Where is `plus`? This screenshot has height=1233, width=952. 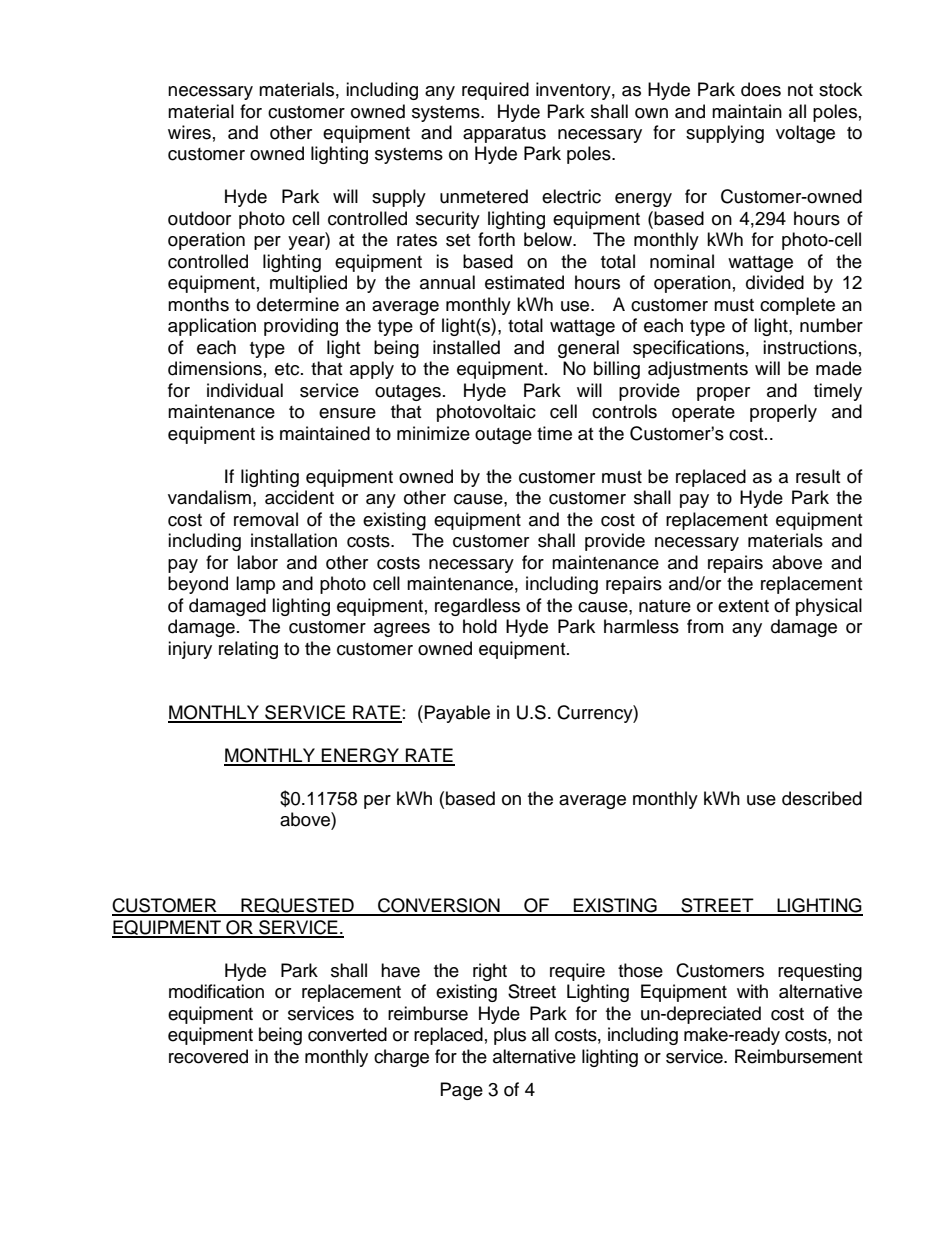 plus is located at coordinates (510, 1036).
